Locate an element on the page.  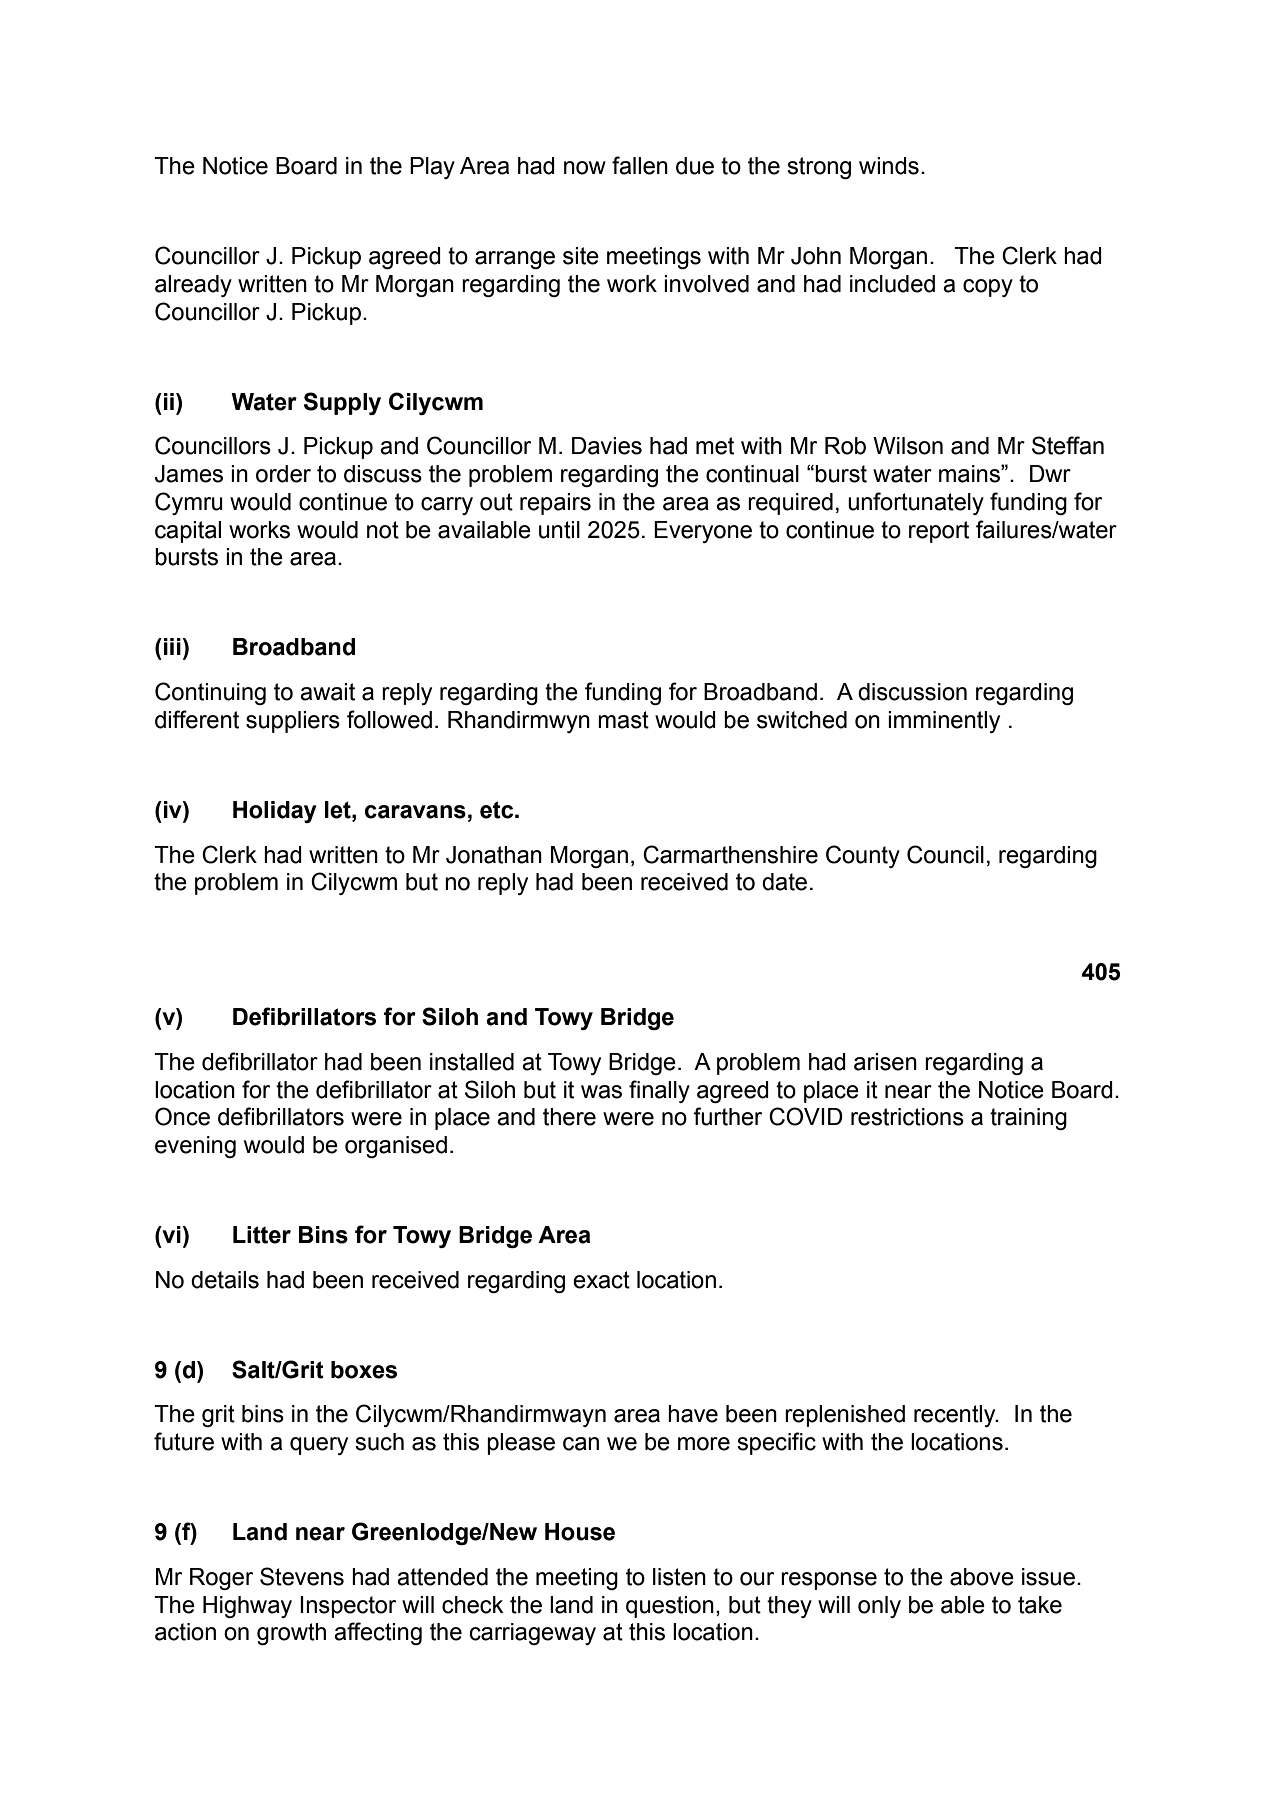
Jonathan is located at coordinates (494, 855).
